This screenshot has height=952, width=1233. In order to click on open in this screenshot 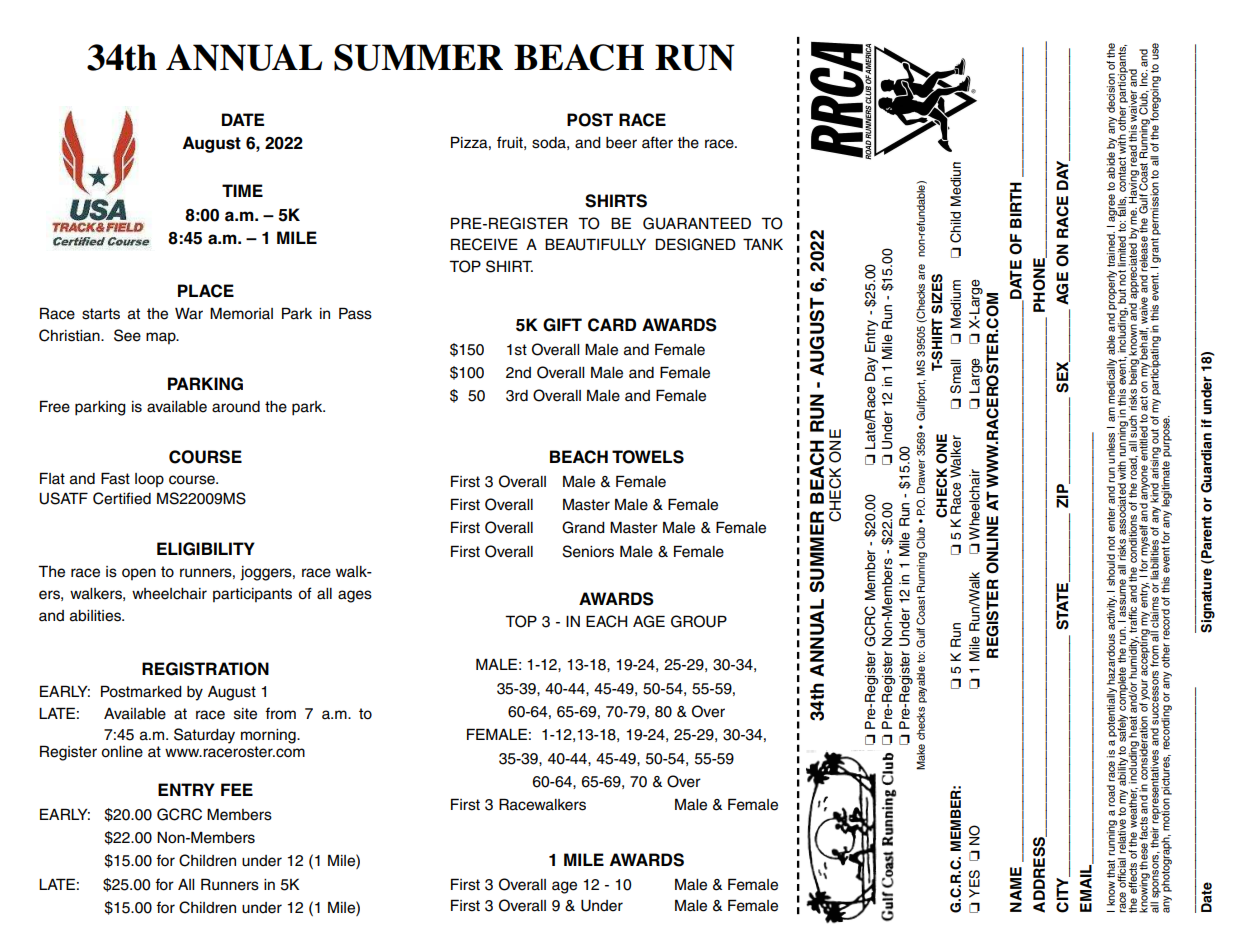, I will do `click(139, 574)`.
